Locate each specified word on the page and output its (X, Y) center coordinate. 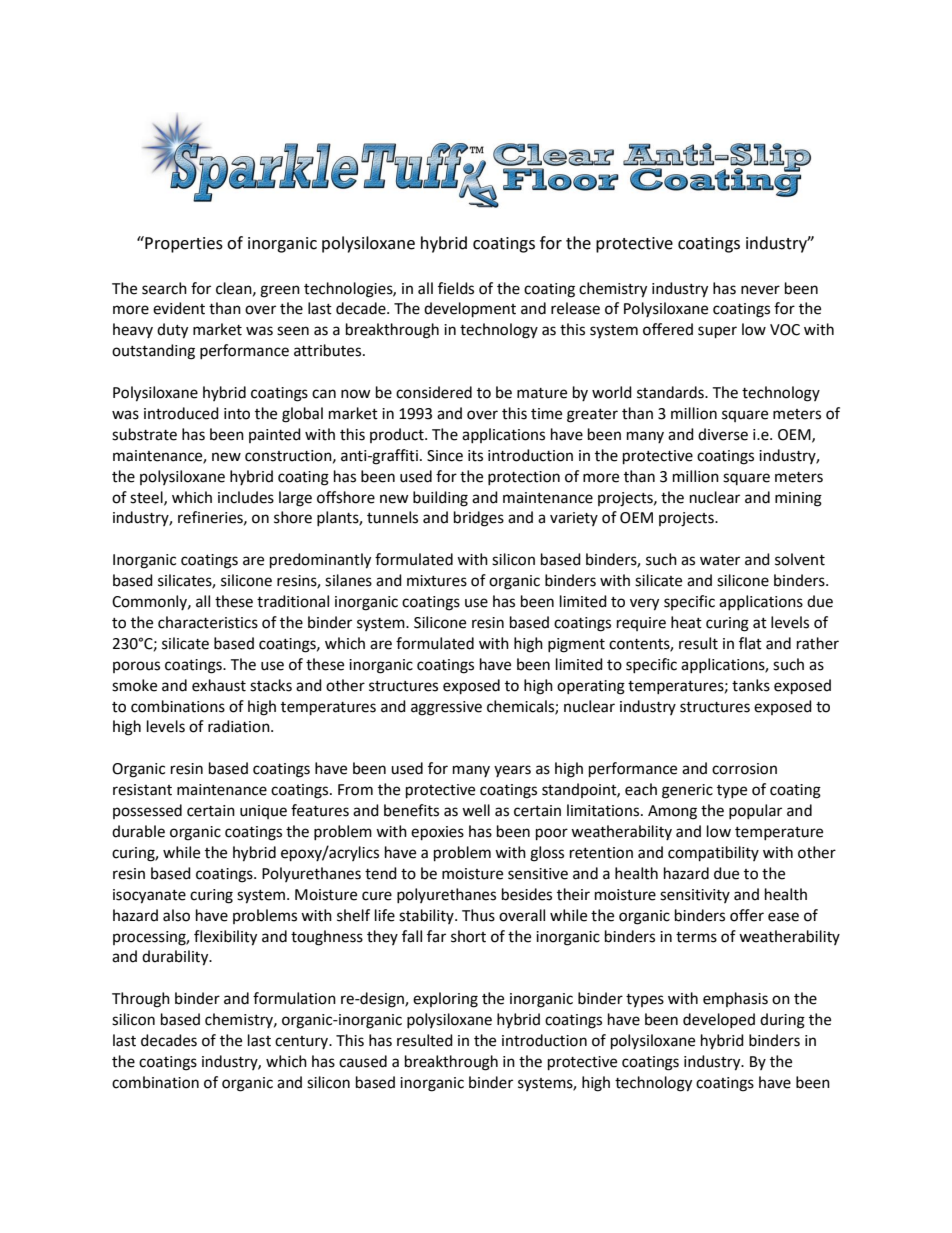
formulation (294, 998)
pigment (576, 645)
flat (750, 643)
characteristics (208, 622)
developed (719, 1020)
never (760, 290)
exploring (445, 1000)
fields (456, 288)
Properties (183, 244)
